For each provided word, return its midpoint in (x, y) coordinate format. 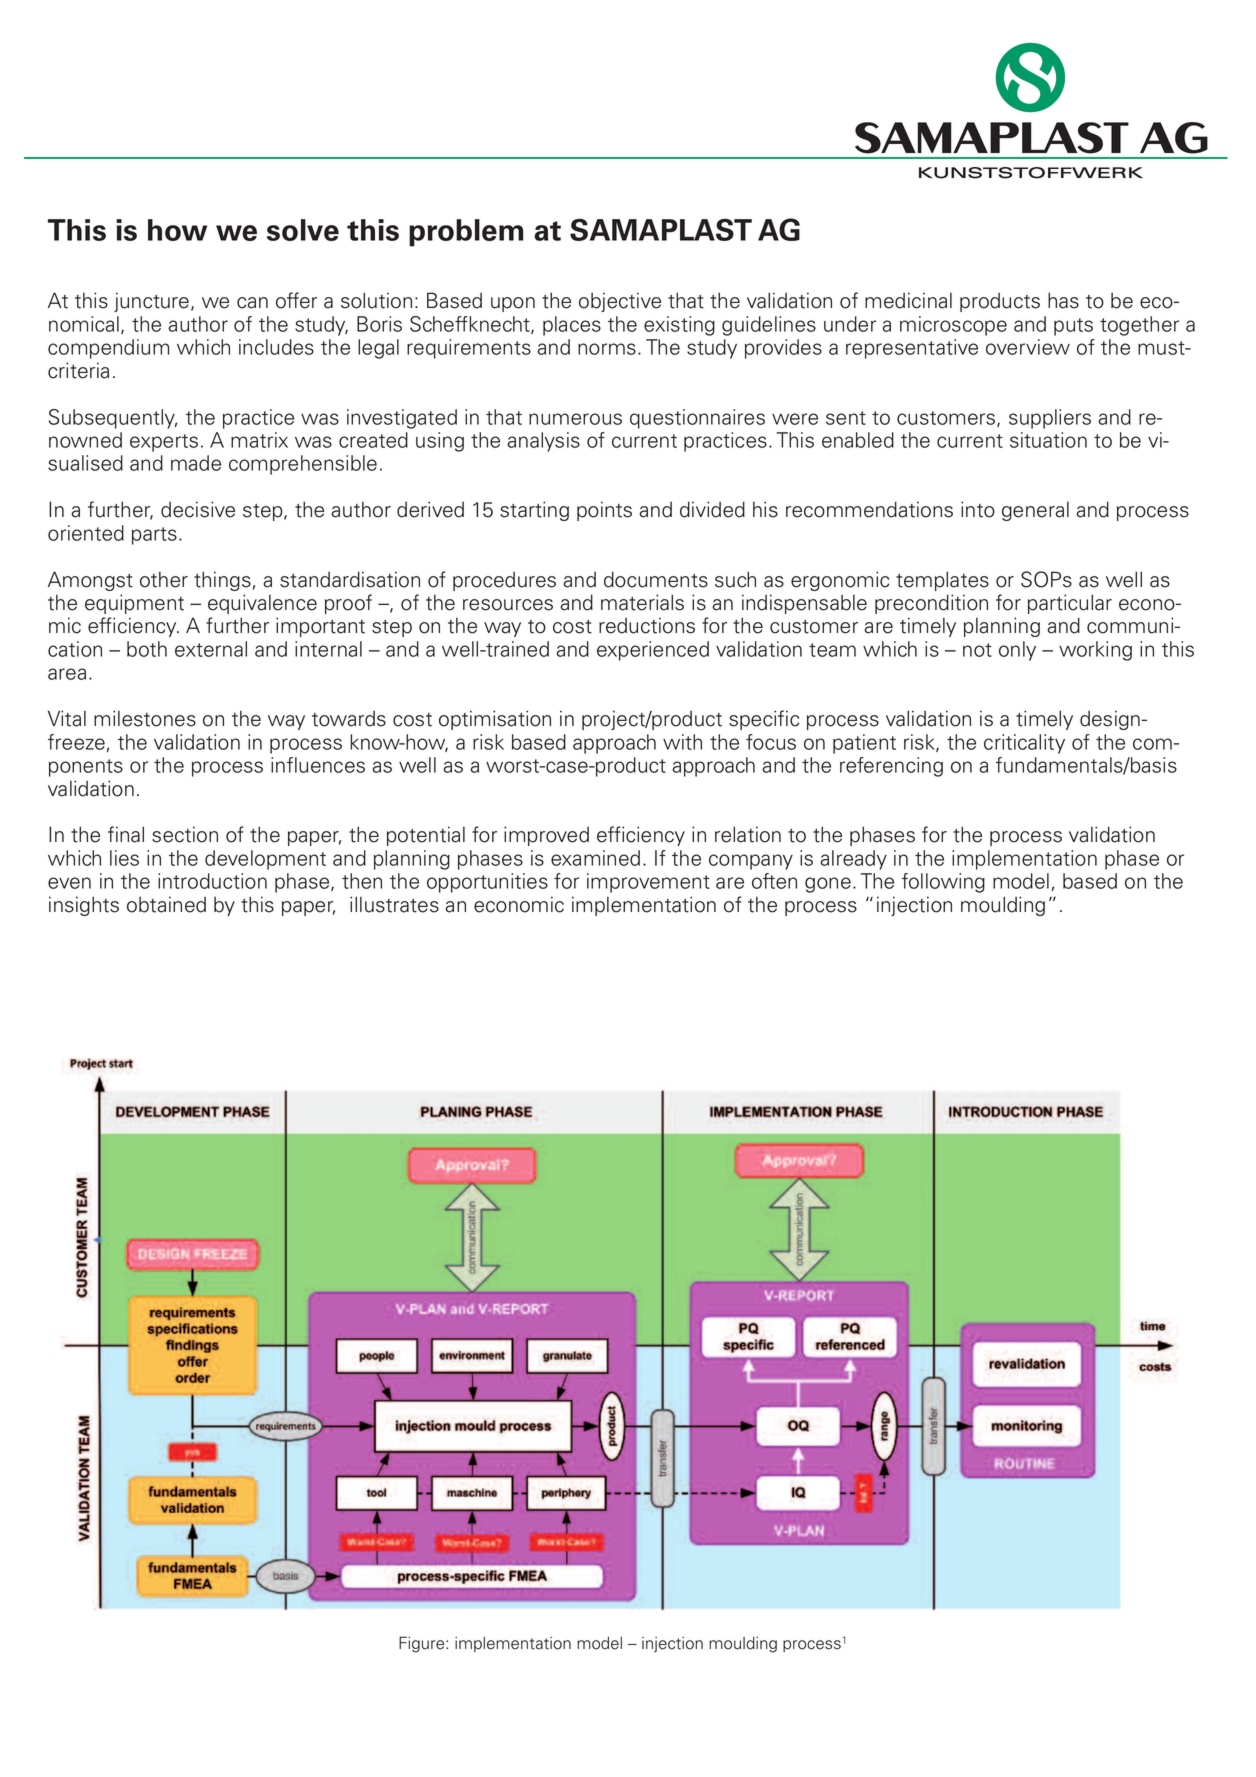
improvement (648, 883)
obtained (166, 904)
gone (828, 885)
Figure (423, 1644)
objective (620, 302)
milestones (145, 718)
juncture (151, 302)
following (943, 883)
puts (1073, 327)
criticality (1024, 744)
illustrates (394, 904)
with (682, 742)
